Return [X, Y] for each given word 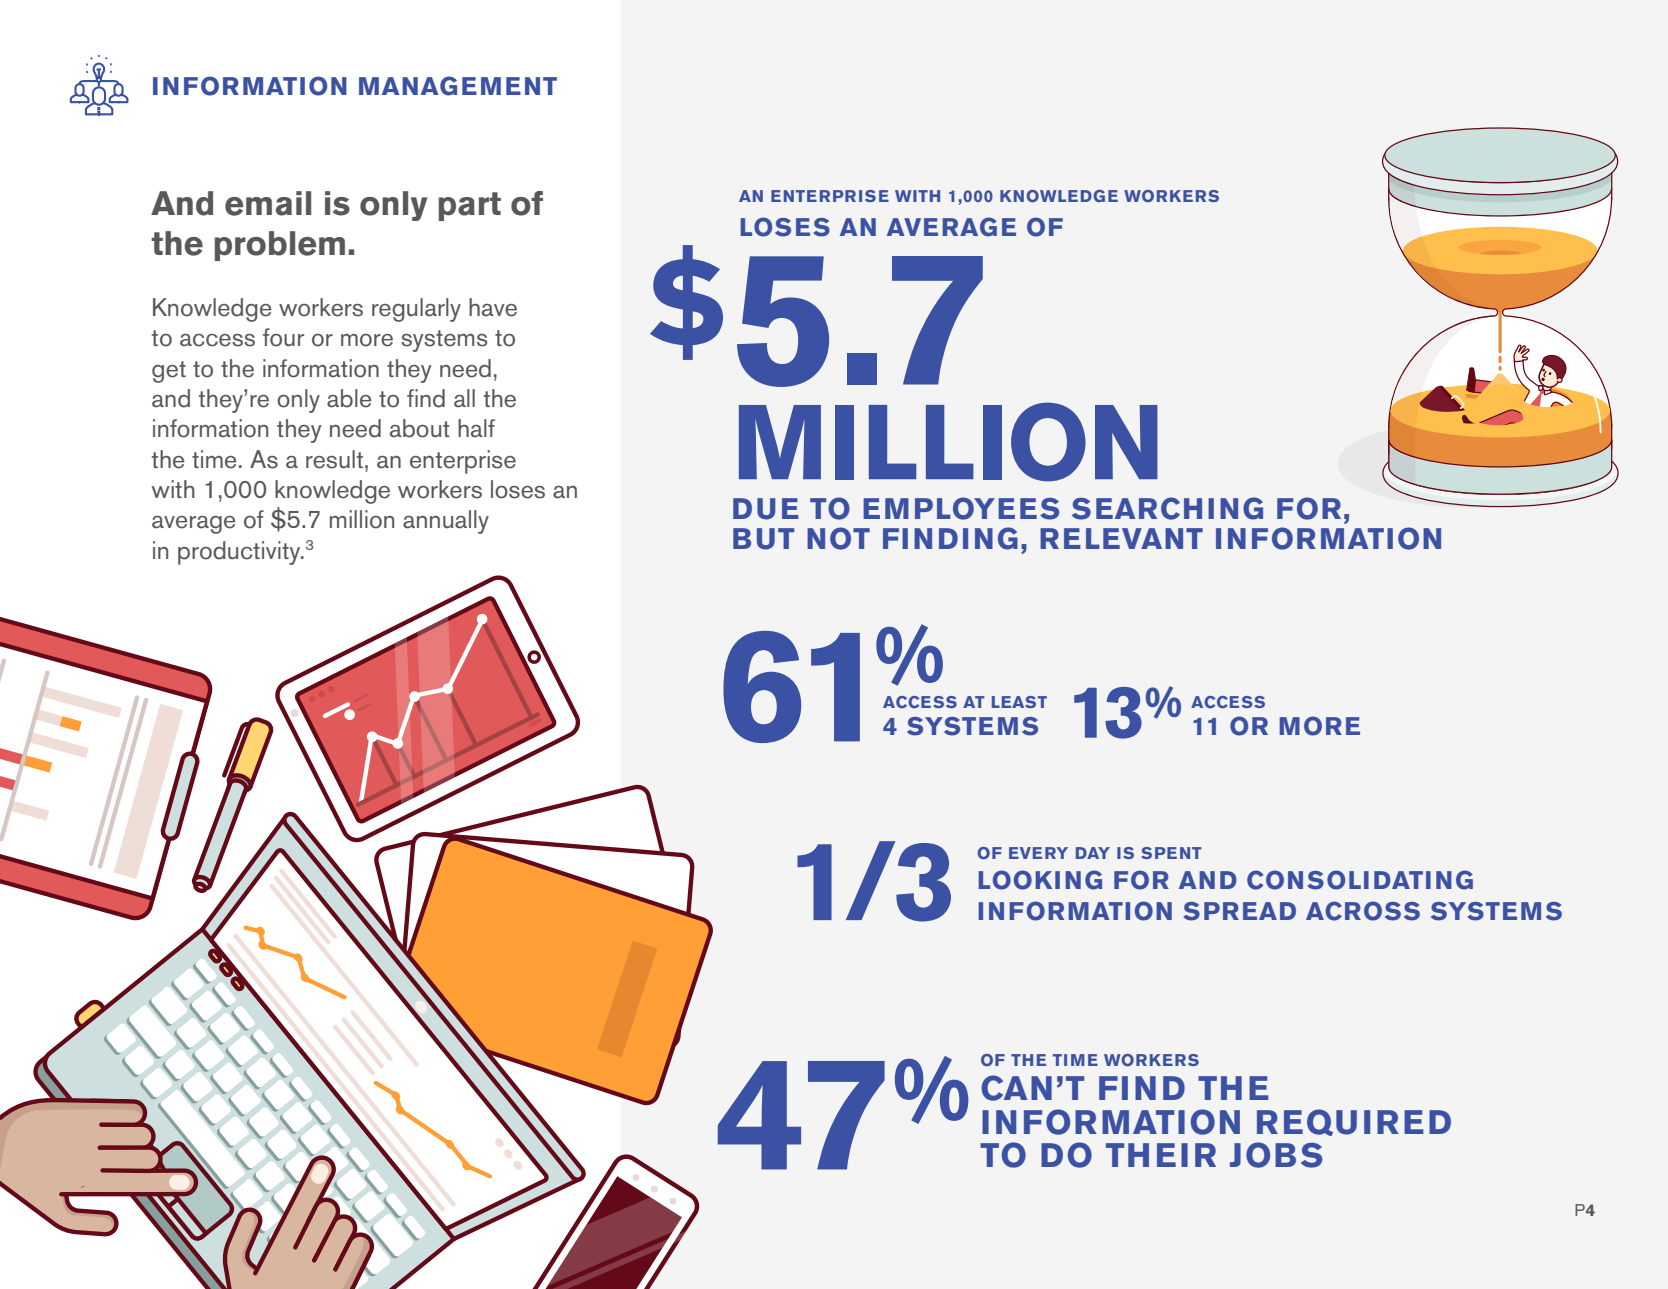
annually [446, 522]
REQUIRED [1354, 1122]
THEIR [1161, 1155]
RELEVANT [1121, 538]
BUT [763, 539]
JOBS [1276, 1155]
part [470, 206]
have [493, 307]
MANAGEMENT [458, 86]
